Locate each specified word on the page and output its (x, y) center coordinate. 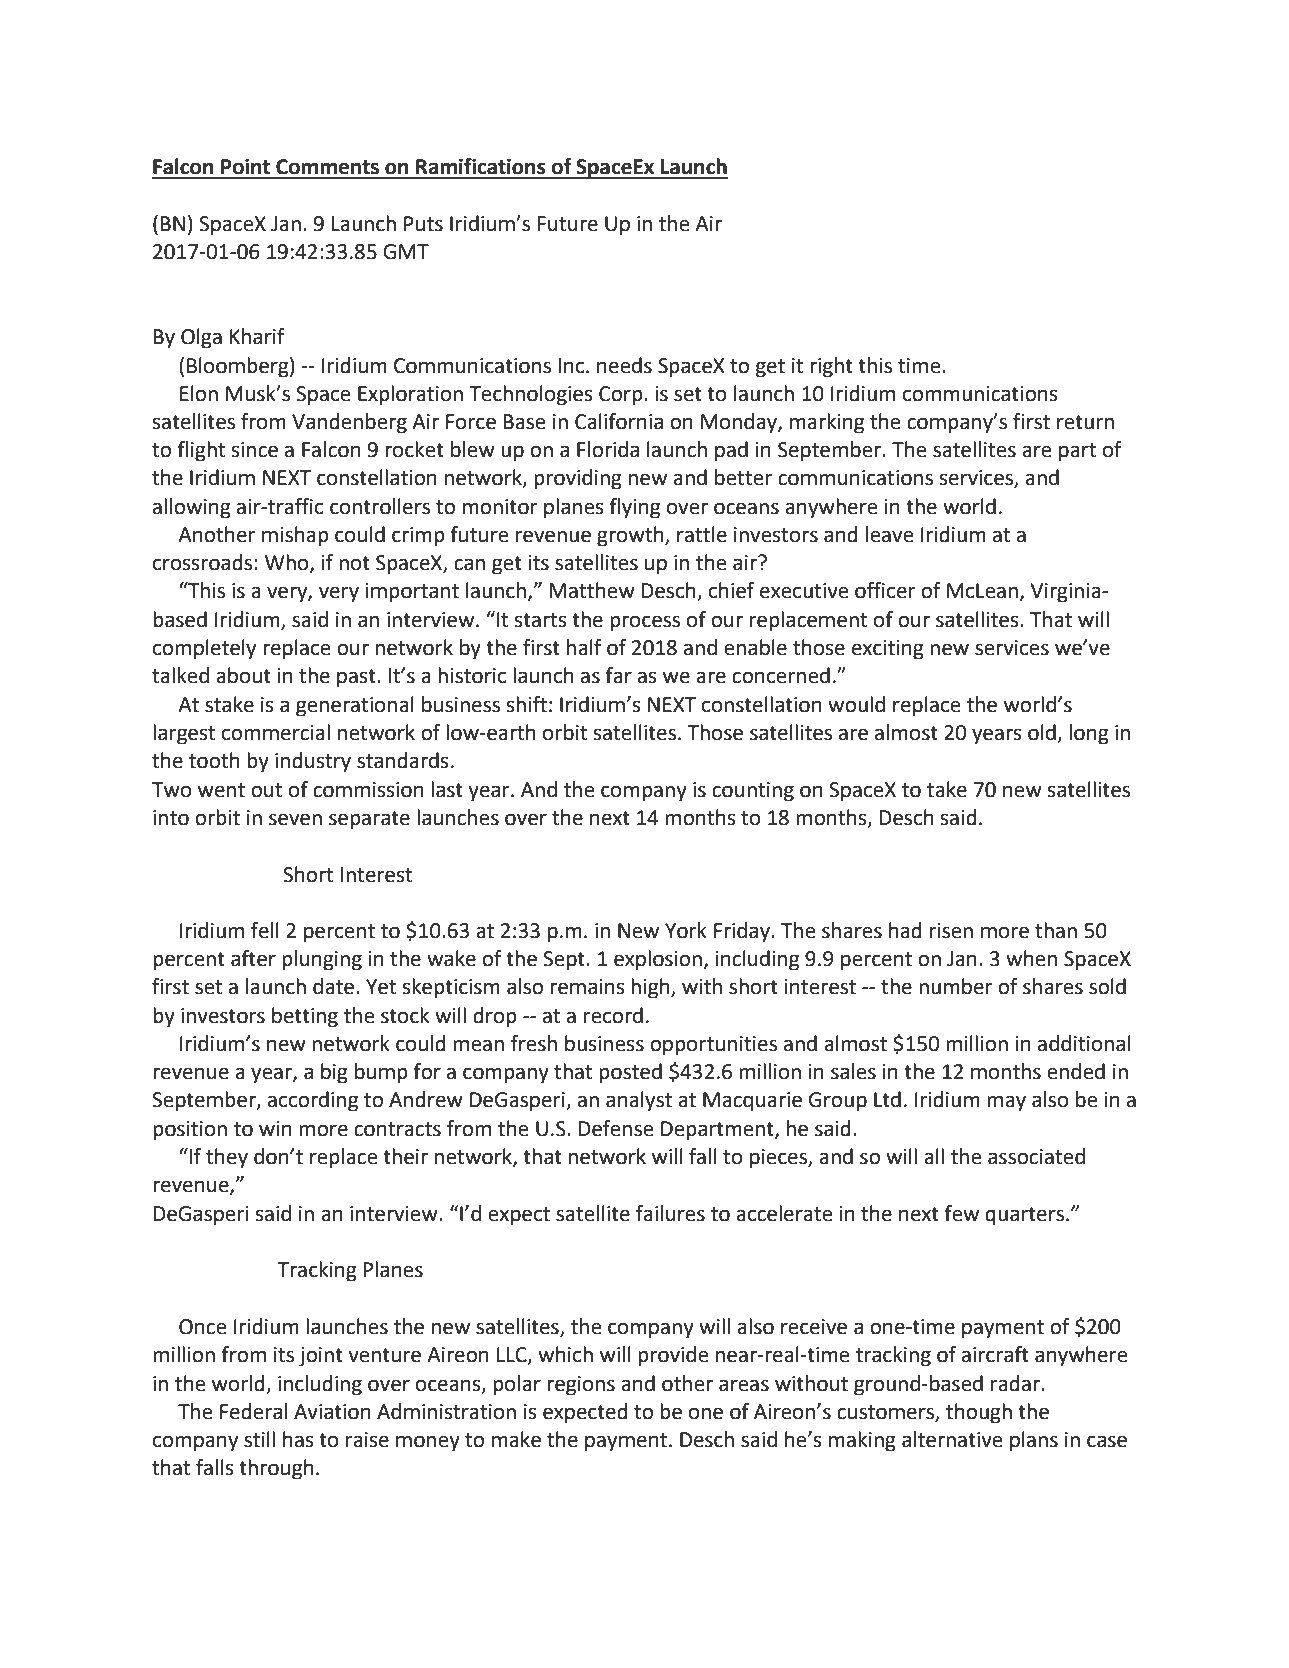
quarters (1024, 1216)
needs (624, 365)
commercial (276, 732)
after (253, 958)
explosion (658, 960)
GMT (406, 252)
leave (890, 534)
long (1089, 734)
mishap (295, 536)
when (1031, 958)
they (227, 1158)
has (298, 1439)
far (618, 675)
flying (634, 508)
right (831, 367)
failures (670, 1213)
